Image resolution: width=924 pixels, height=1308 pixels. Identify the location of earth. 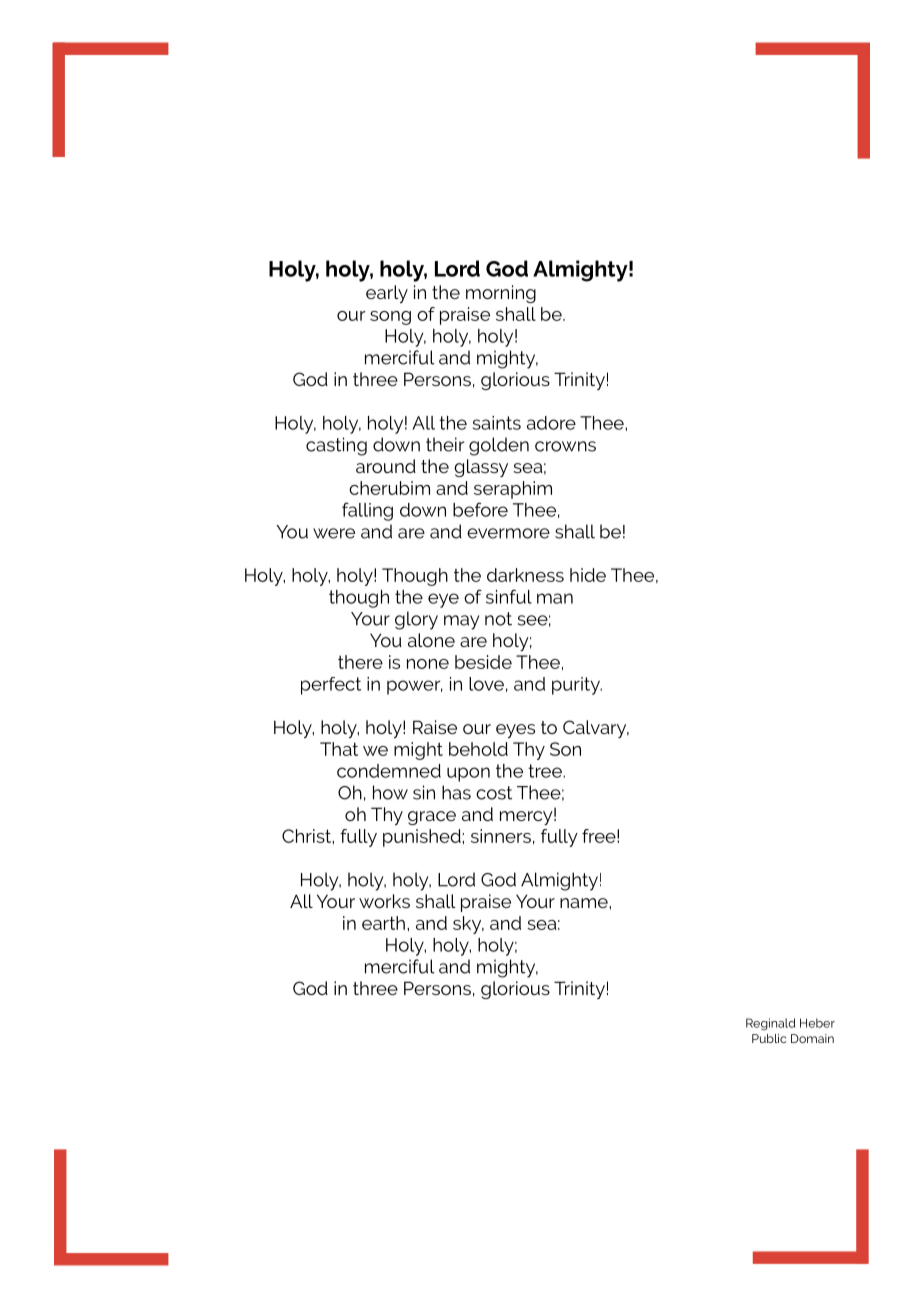
(383, 923).
